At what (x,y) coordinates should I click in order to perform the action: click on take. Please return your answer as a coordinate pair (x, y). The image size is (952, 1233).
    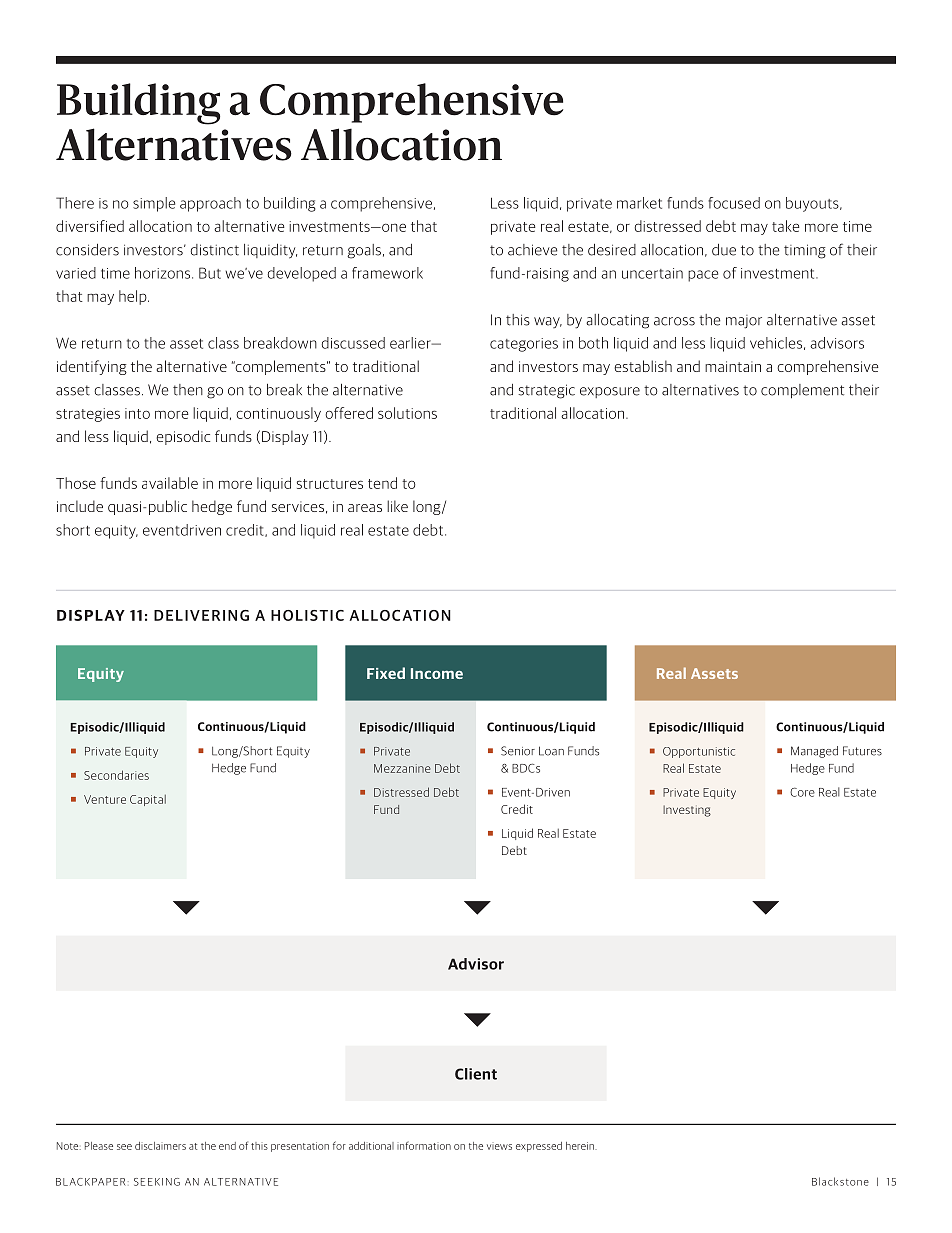
    Looking at the image, I should click on (786, 226).
